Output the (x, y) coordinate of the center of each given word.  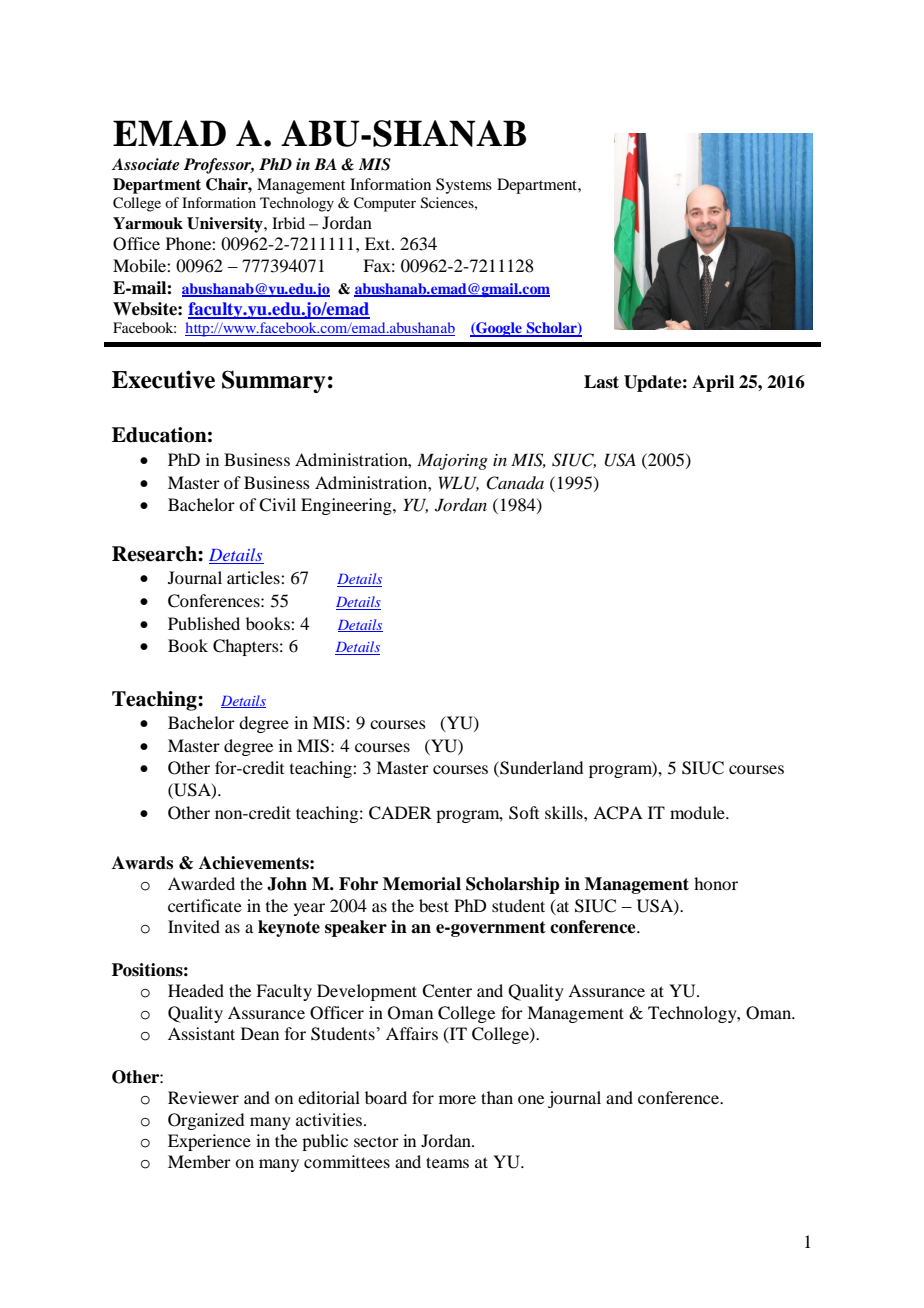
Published (204, 623)
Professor (219, 166)
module (698, 812)
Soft (524, 813)
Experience (209, 1142)
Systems (464, 186)
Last (601, 382)
